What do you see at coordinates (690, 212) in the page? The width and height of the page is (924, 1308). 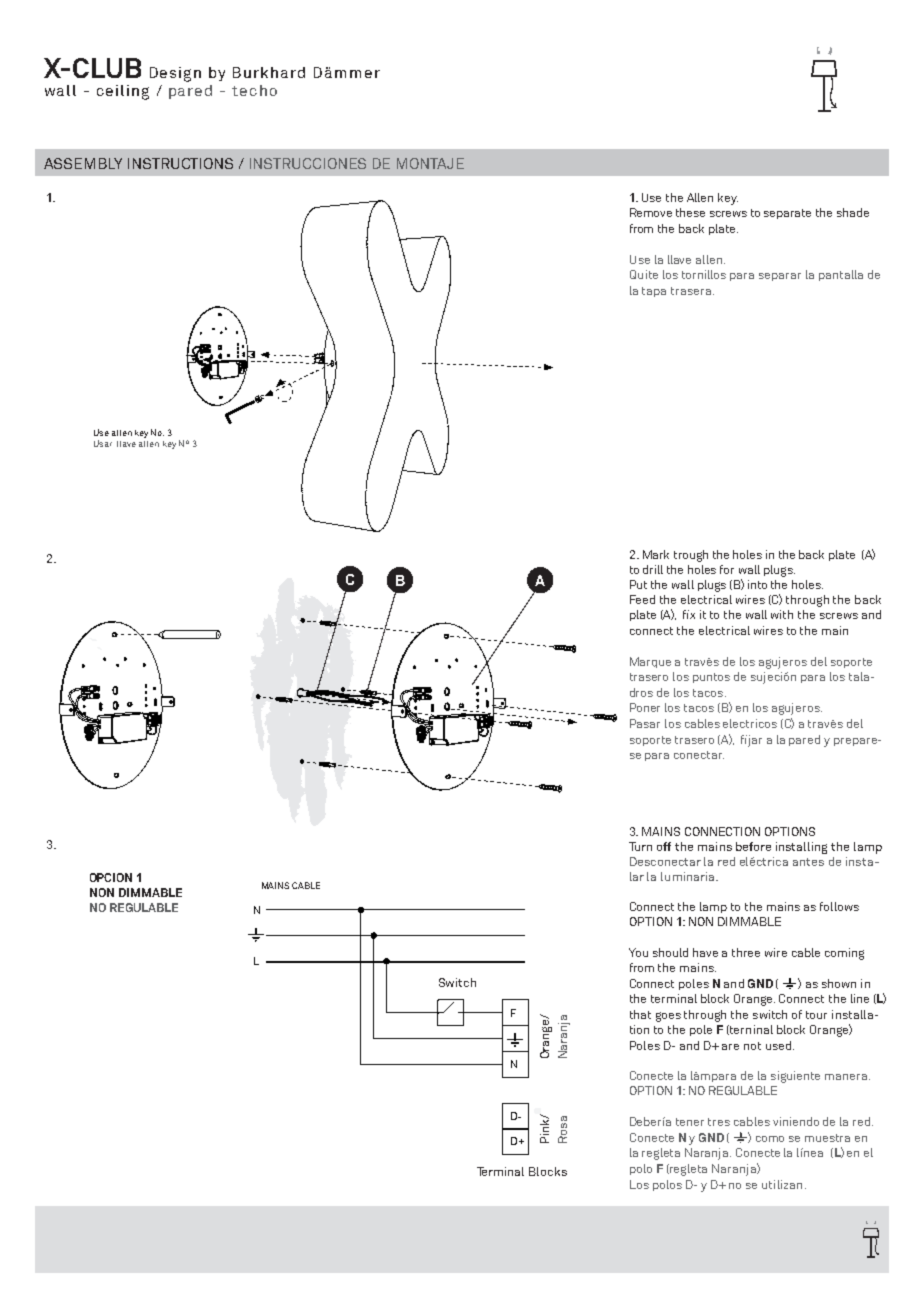 I see `these` at bounding box center [690, 212].
